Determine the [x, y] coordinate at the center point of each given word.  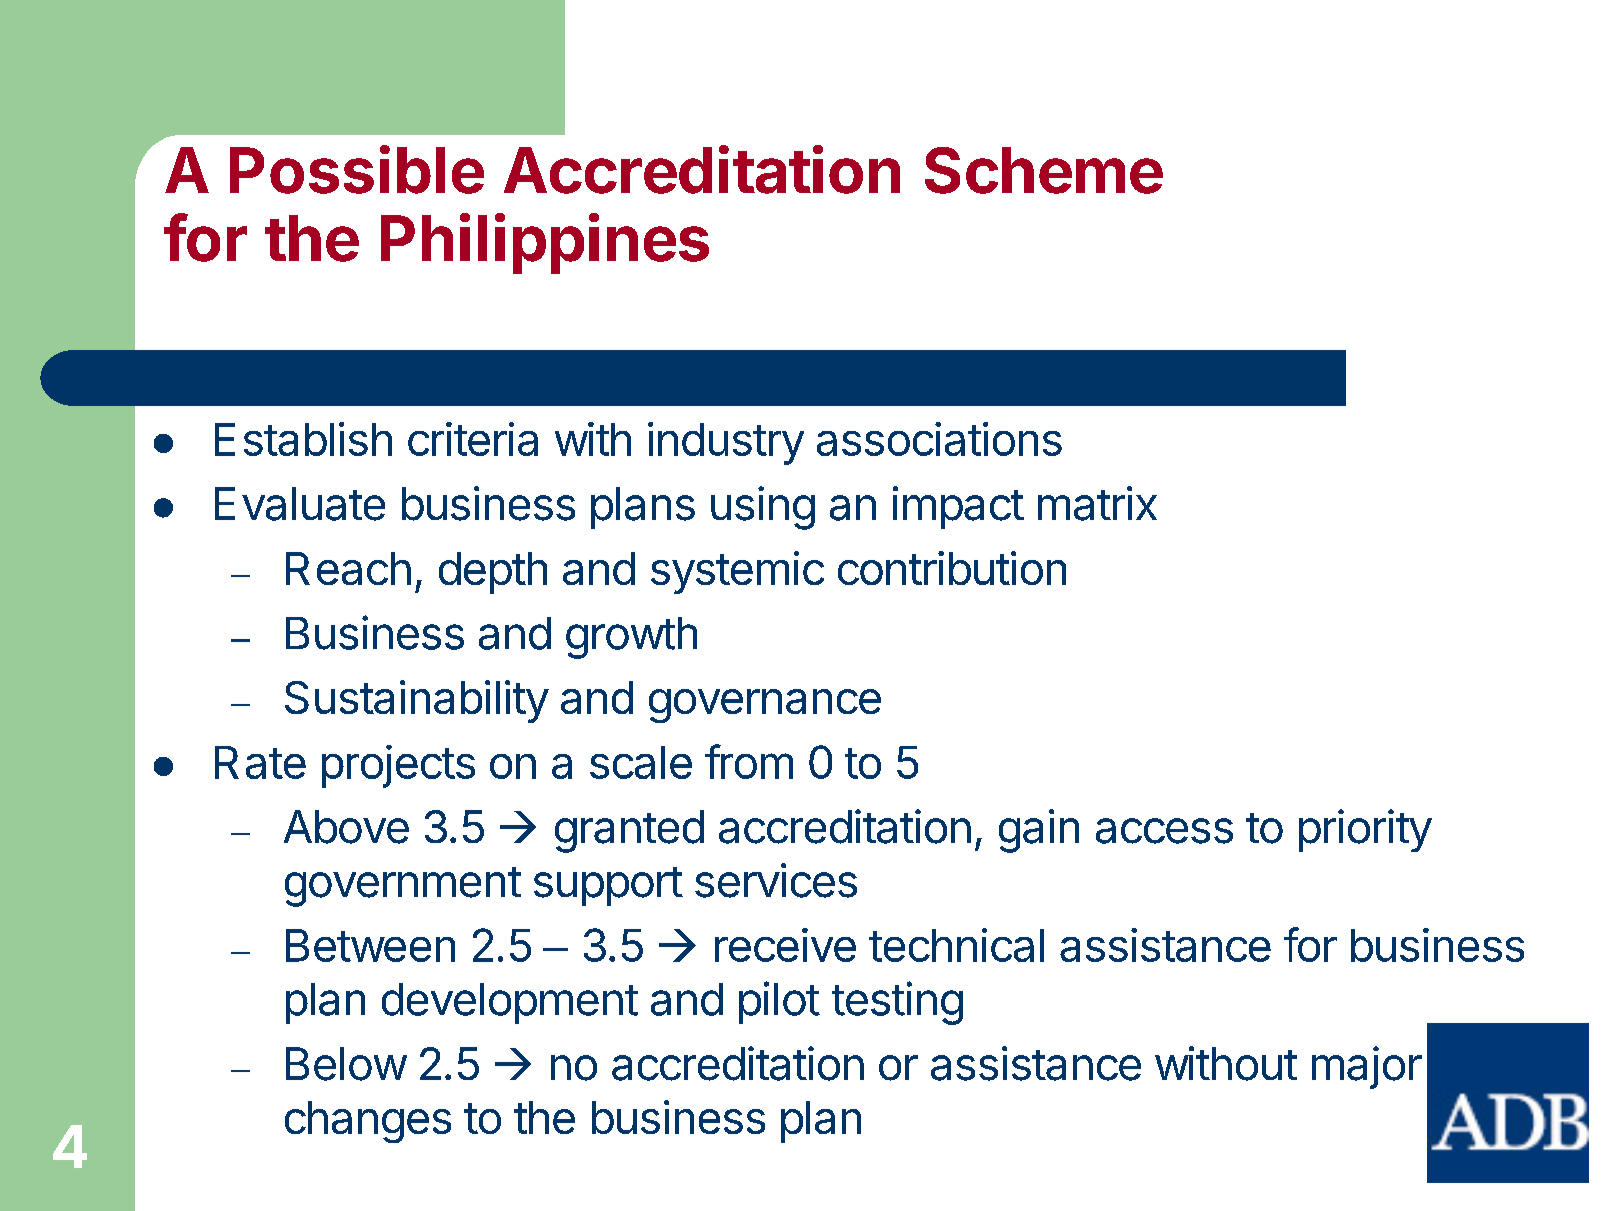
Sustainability [417, 701]
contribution [952, 568]
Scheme [1044, 170]
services [776, 880]
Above [346, 827]
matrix [1097, 503]
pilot [779, 1002]
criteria [473, 439]
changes [368, 1122]
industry [726, 443]
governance [765, 706]
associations [939, 439]
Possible [357, 169]
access [1164, 831]
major [1367, 1067]
